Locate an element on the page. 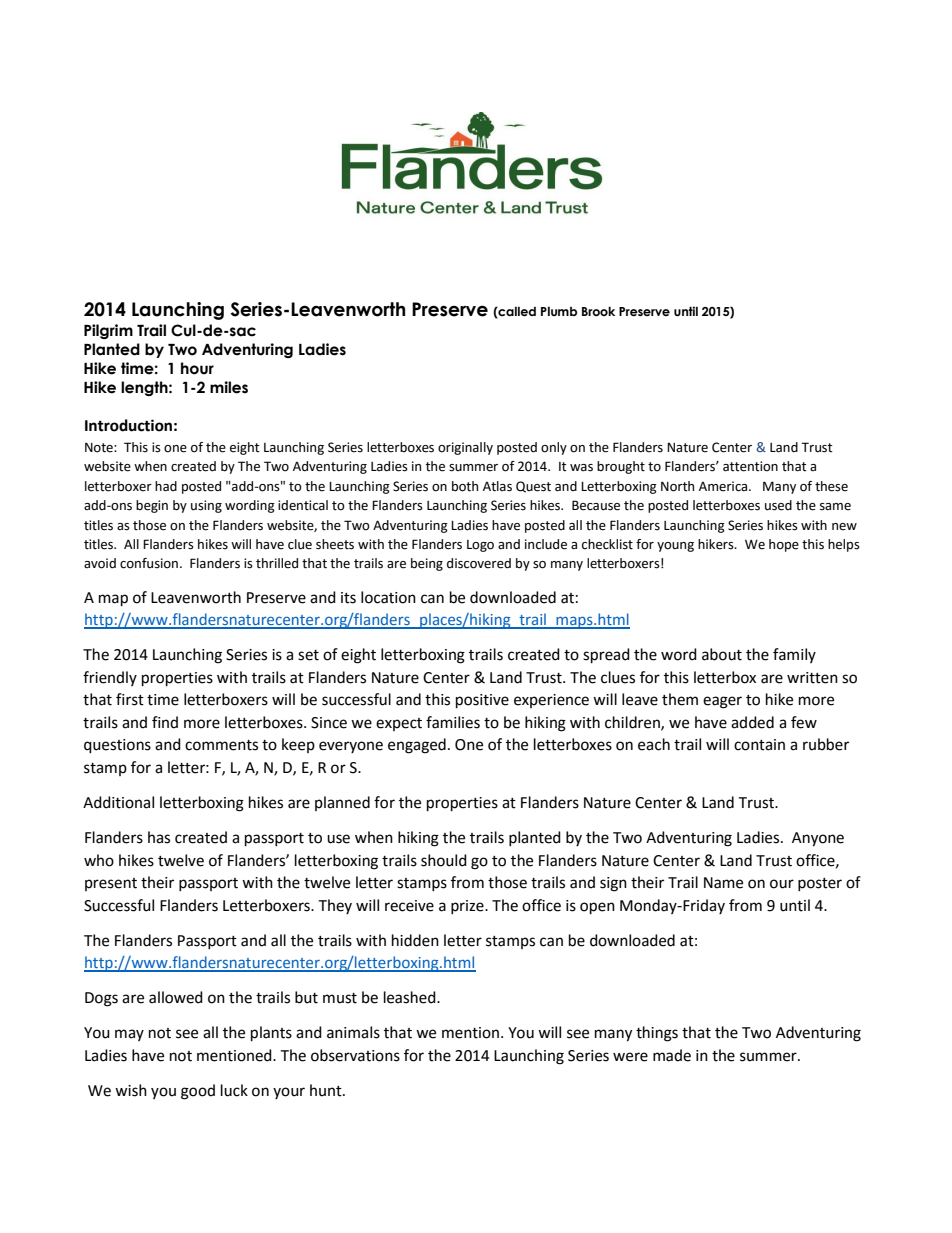 The height and width of the image is (1233, 952). hope is located at coordinates (784, 545).
